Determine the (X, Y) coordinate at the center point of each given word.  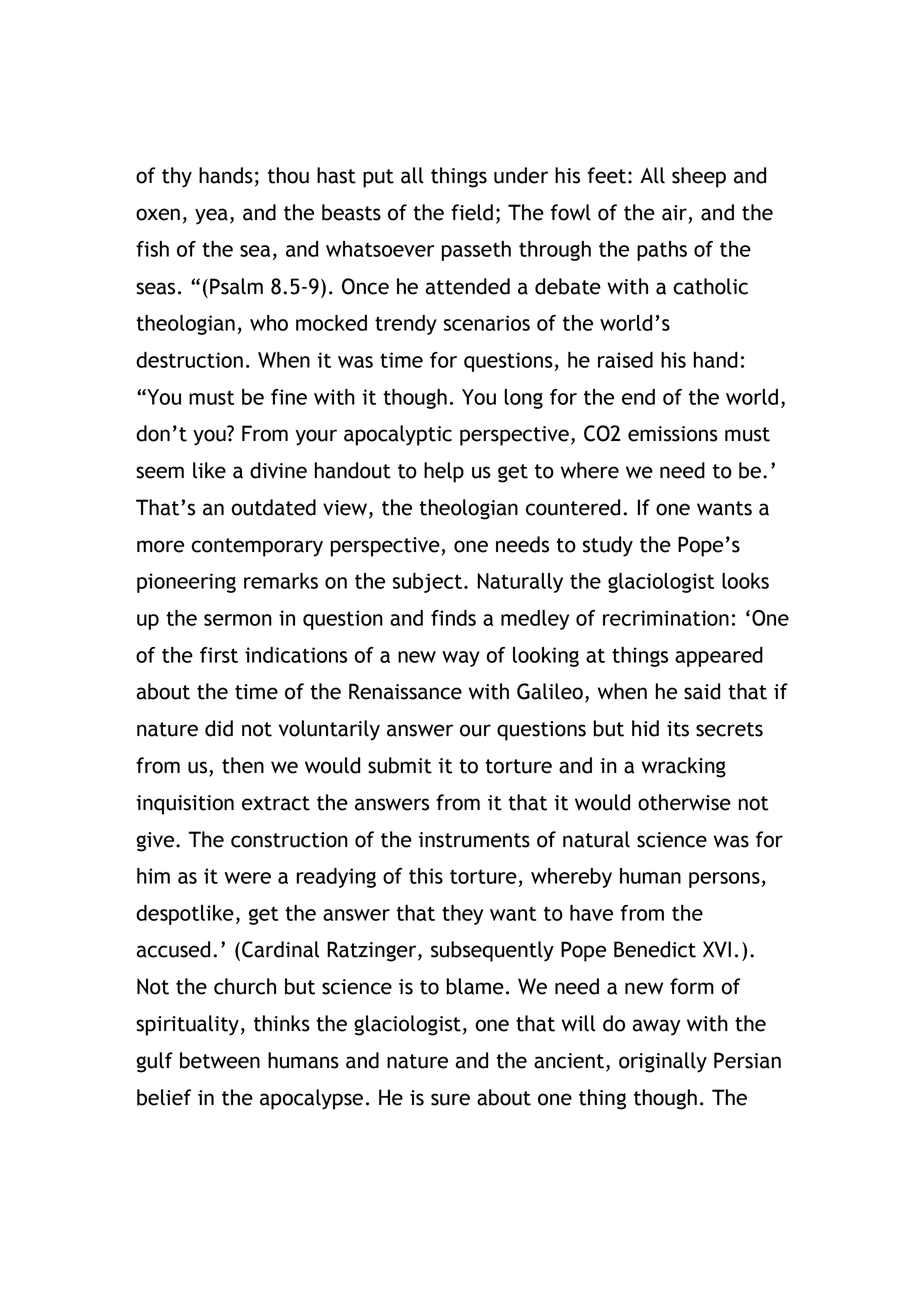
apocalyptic (398, 435)
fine (289, 397)
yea (211, 216)
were (247, 878)
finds (453, 618)
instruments (474, 840)
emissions (673, 434)
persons (725, 880)
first (219, 655)
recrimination (666, 618)
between (220, 1060)
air (675, 214)
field (472, 212)
